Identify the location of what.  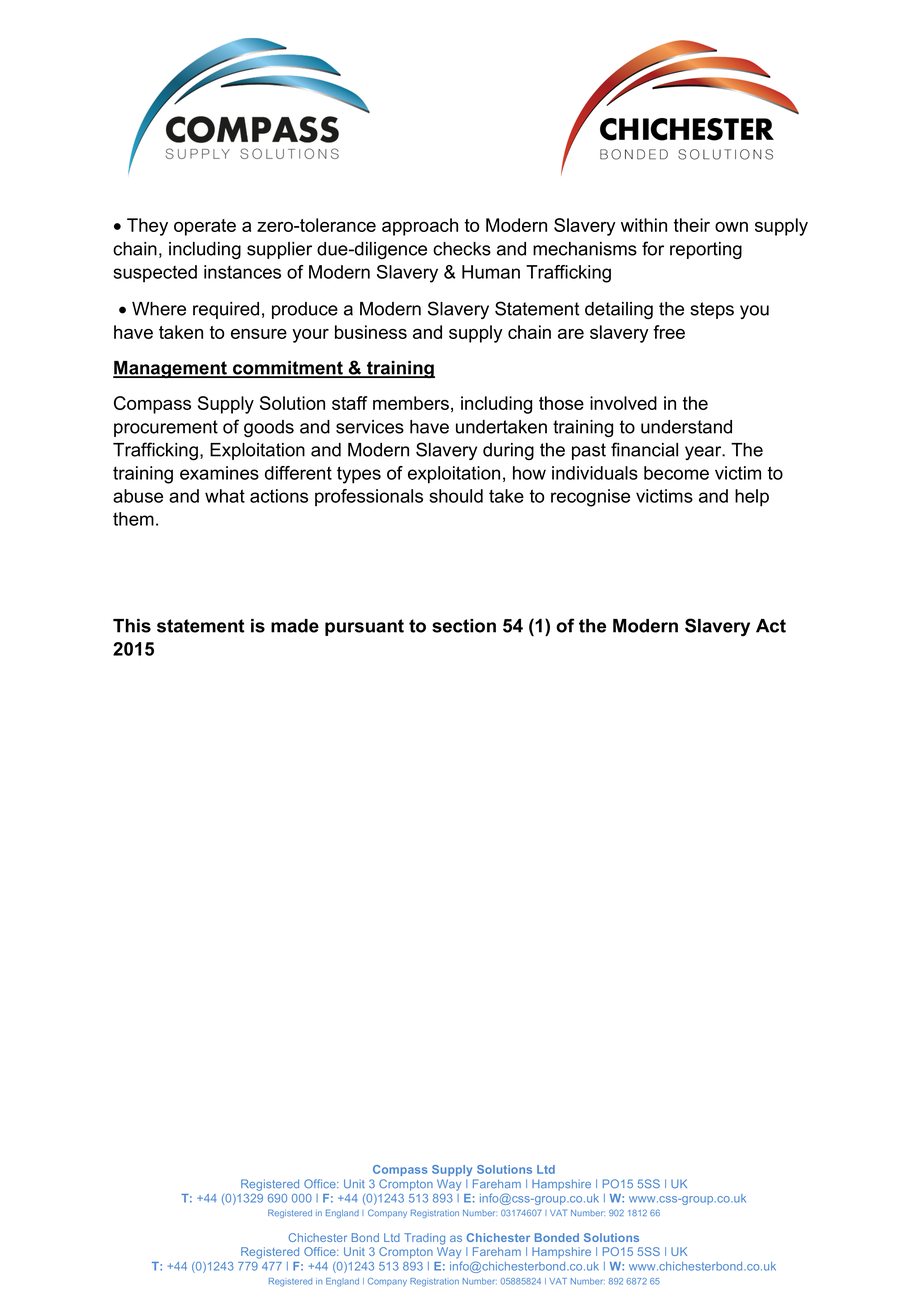
(225, 496).
